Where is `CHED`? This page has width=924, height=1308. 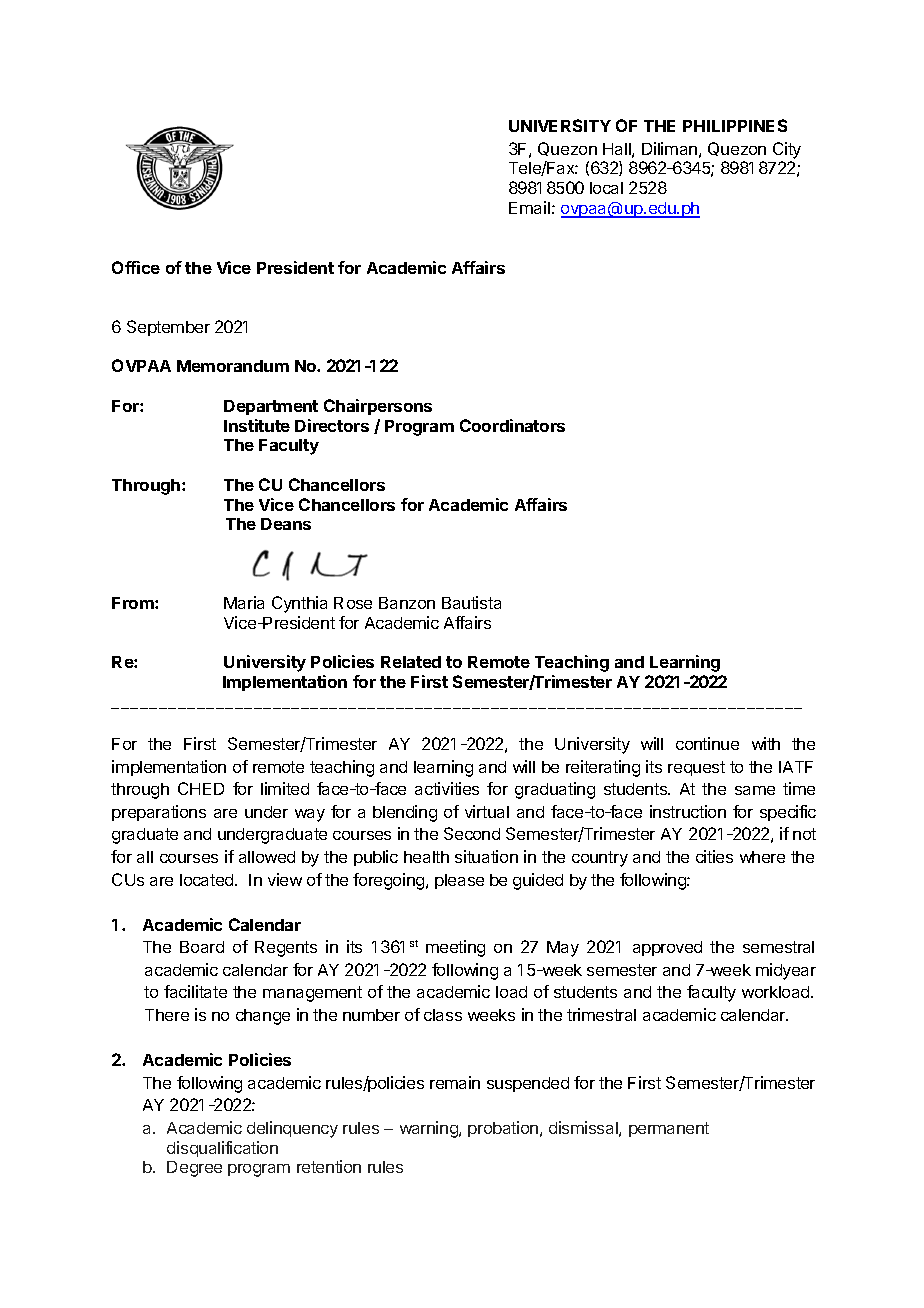
CHED is located at coordinates (201, 788).
